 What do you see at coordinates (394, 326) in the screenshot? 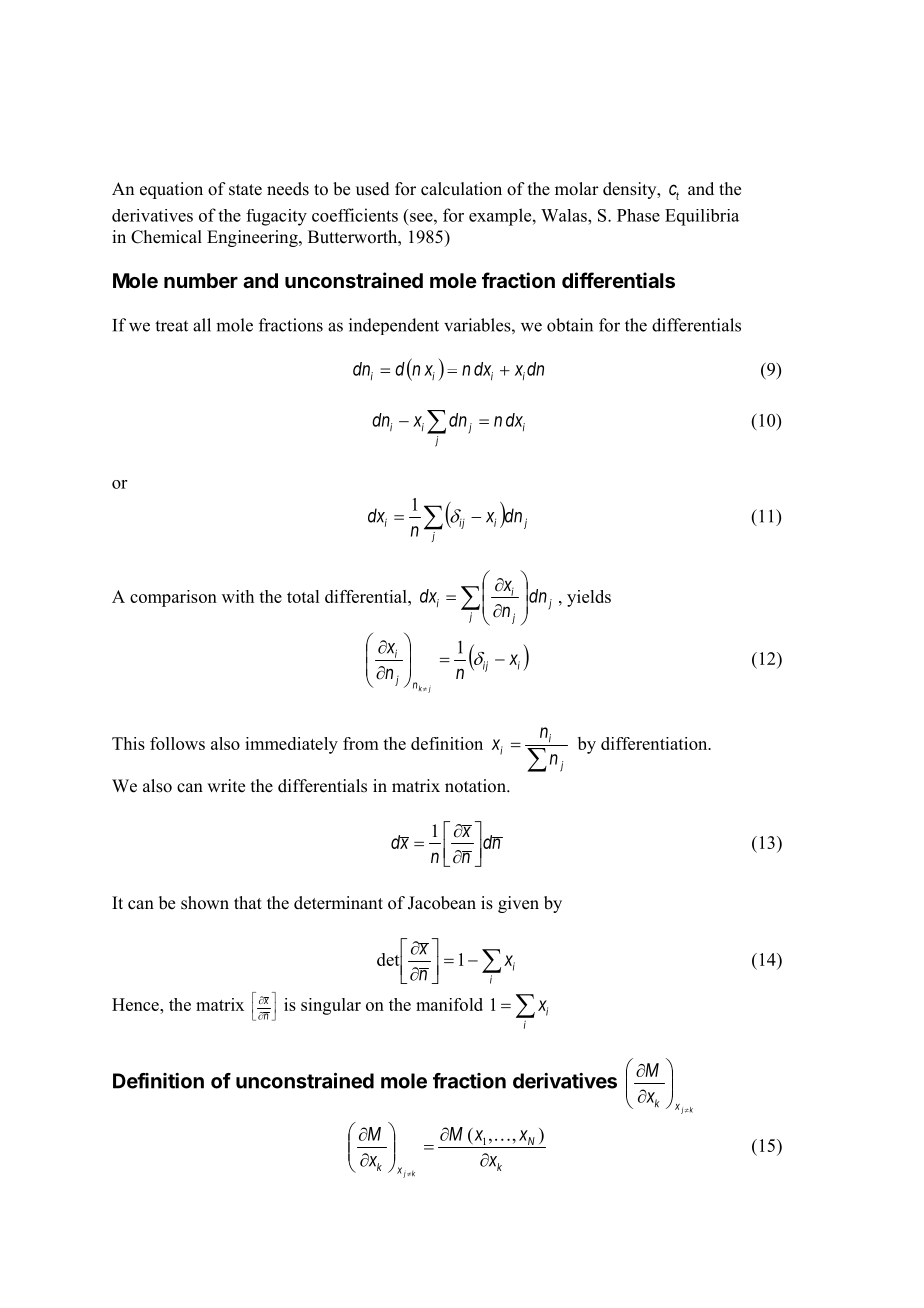
I see `independent` at bounding box center [394, 326].
